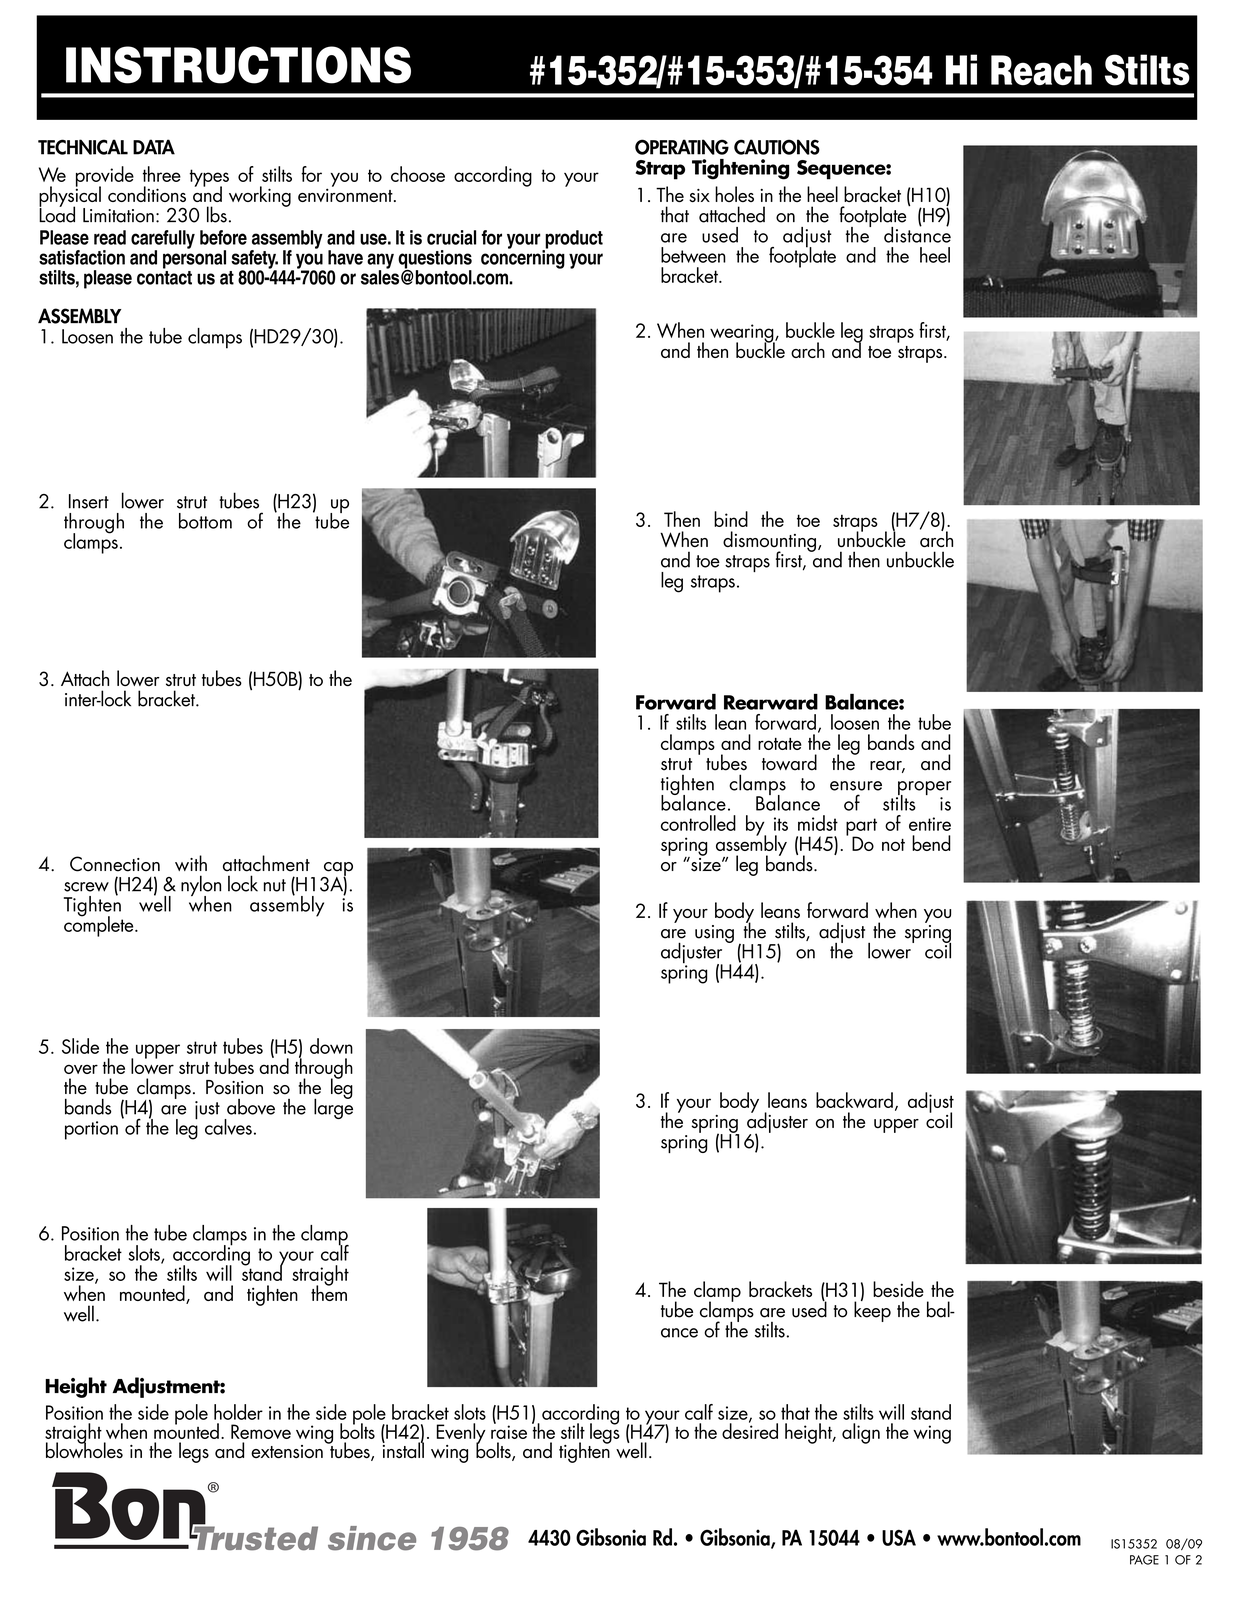 The height and width of the image is (1600, 1236). I want to click on calves, so click(228, 1127).
